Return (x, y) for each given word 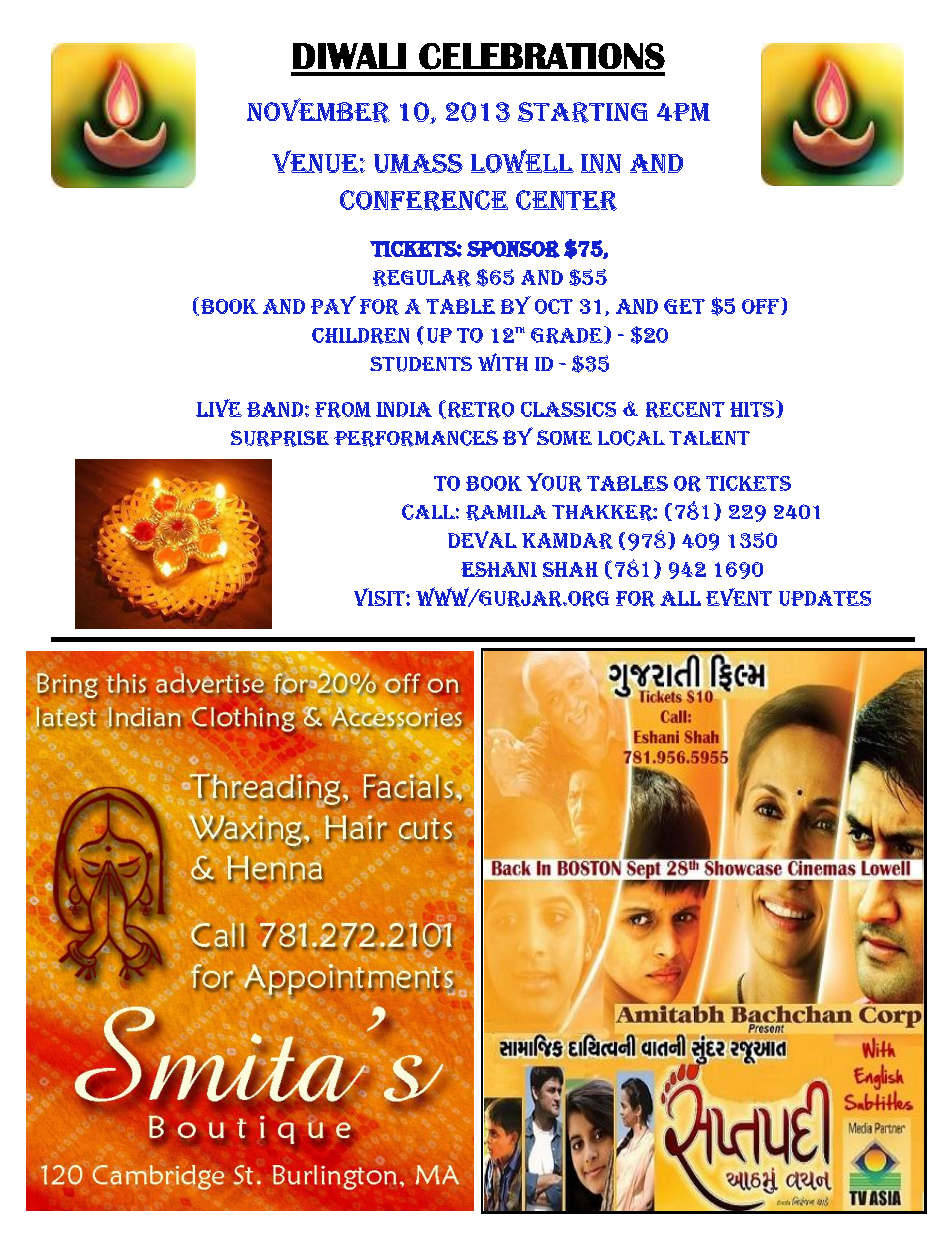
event (739, 597)
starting (583, 112)
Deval (482, 539)
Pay (333, 305)
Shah (570, 569)
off (762, 306)
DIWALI (349, 56)
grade (568, 335)
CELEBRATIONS (542, 56)
